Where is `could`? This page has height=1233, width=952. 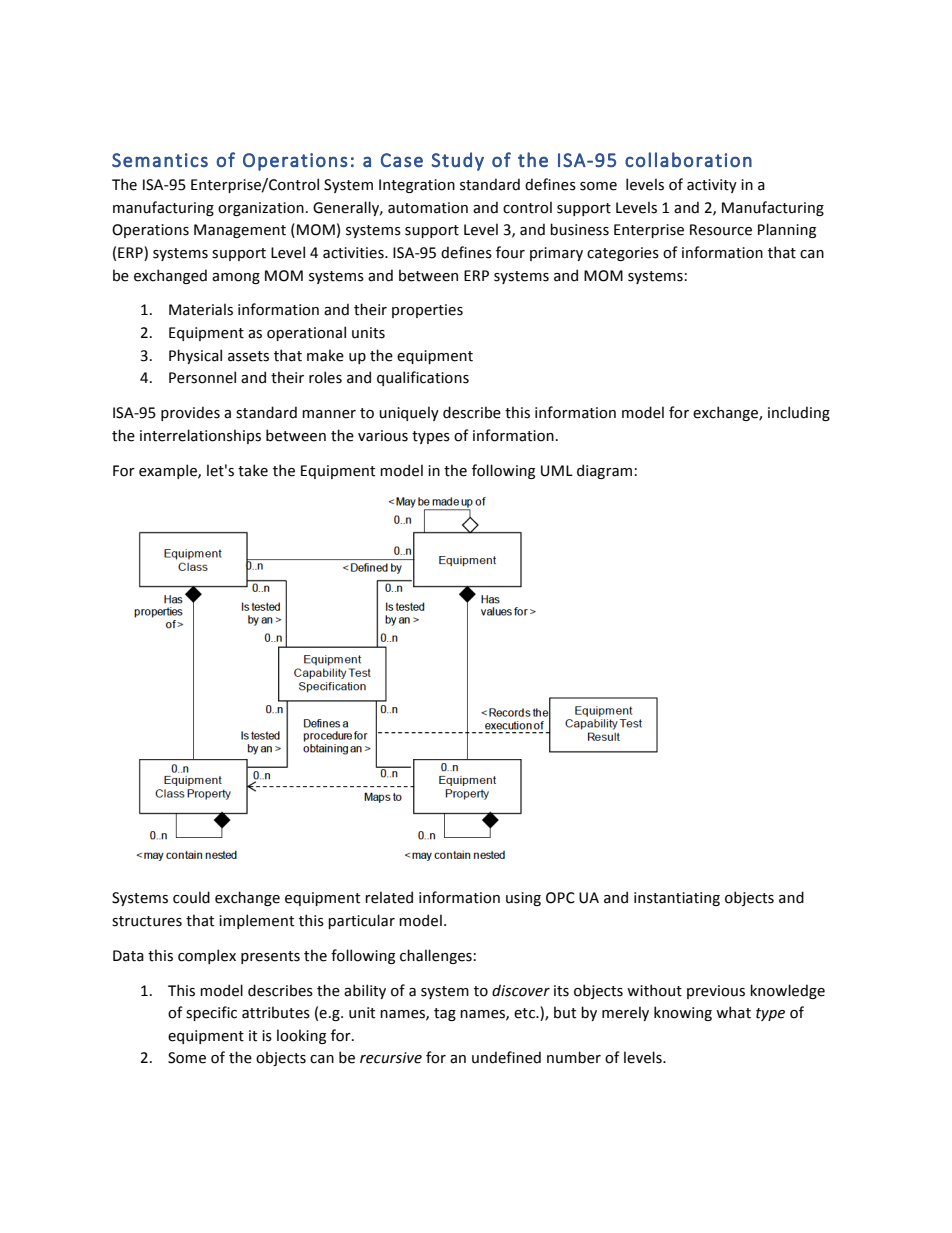 could is located at coordinates (191, 897).
